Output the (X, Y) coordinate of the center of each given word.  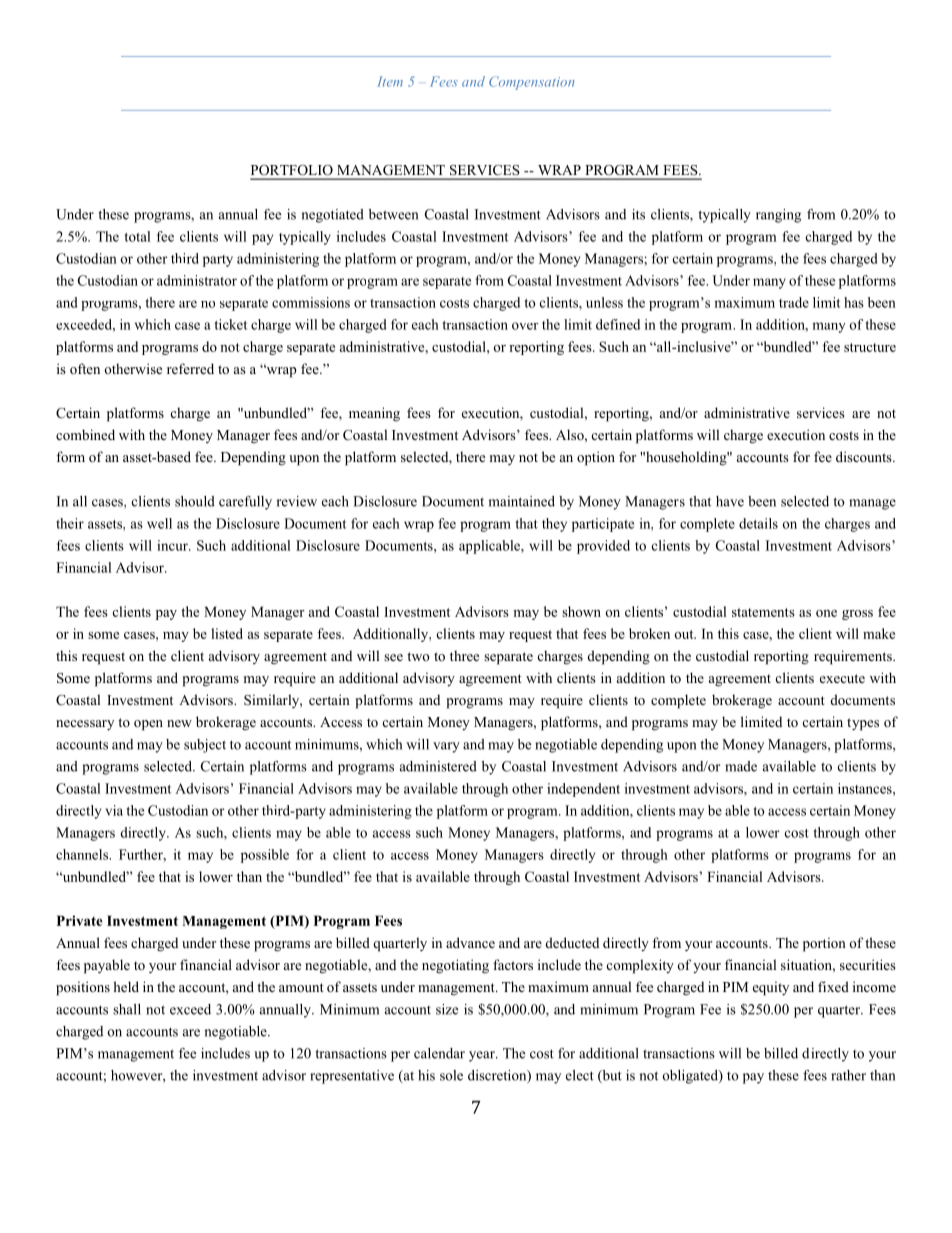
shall (127, 1009)
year (483, 1056)
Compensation (531, 83)
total (137, 236)
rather (848, 1075)
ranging (778, 216)
